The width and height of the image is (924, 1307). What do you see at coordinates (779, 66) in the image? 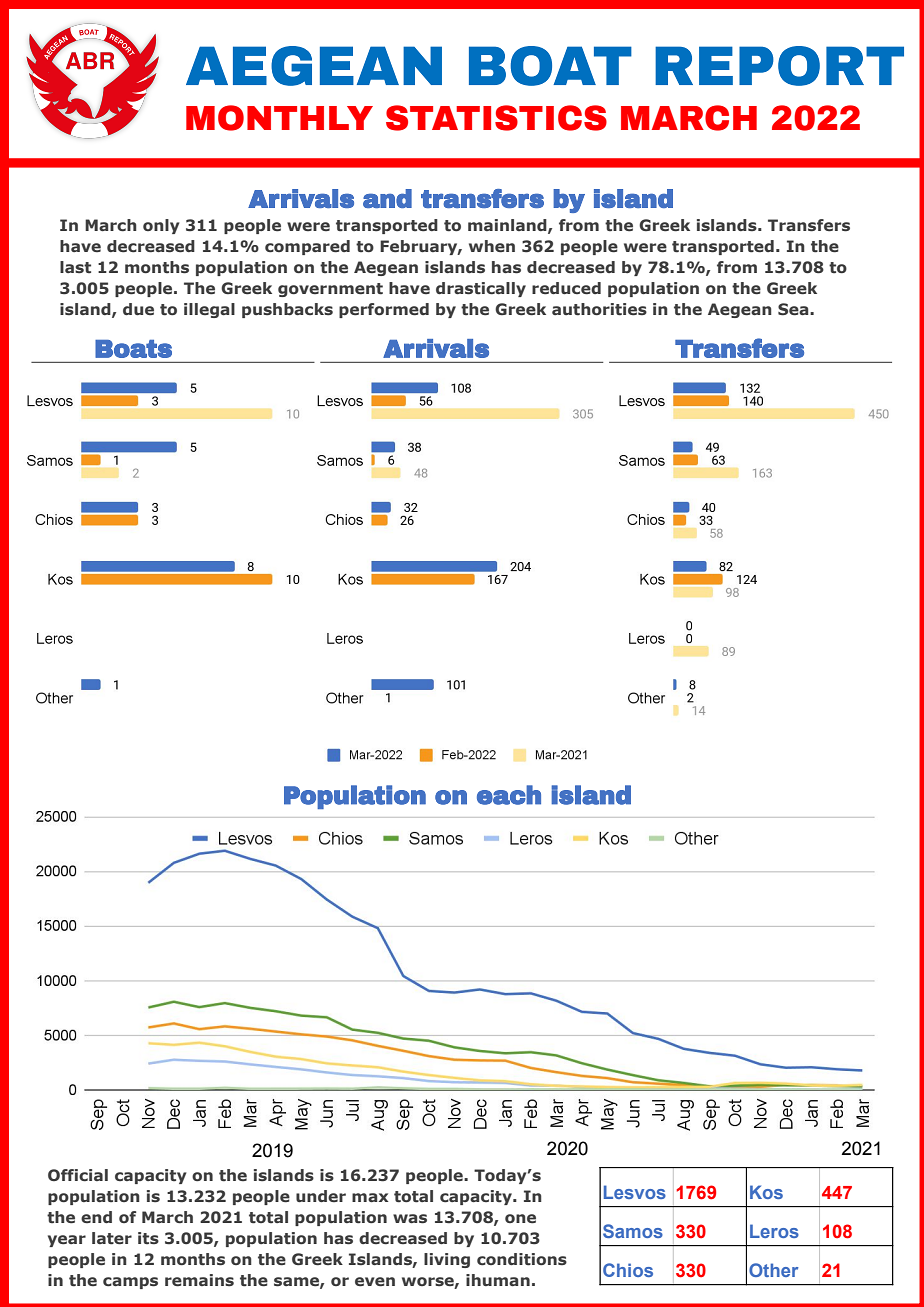
I see `REPORT` at bounding box center [779, 66].
